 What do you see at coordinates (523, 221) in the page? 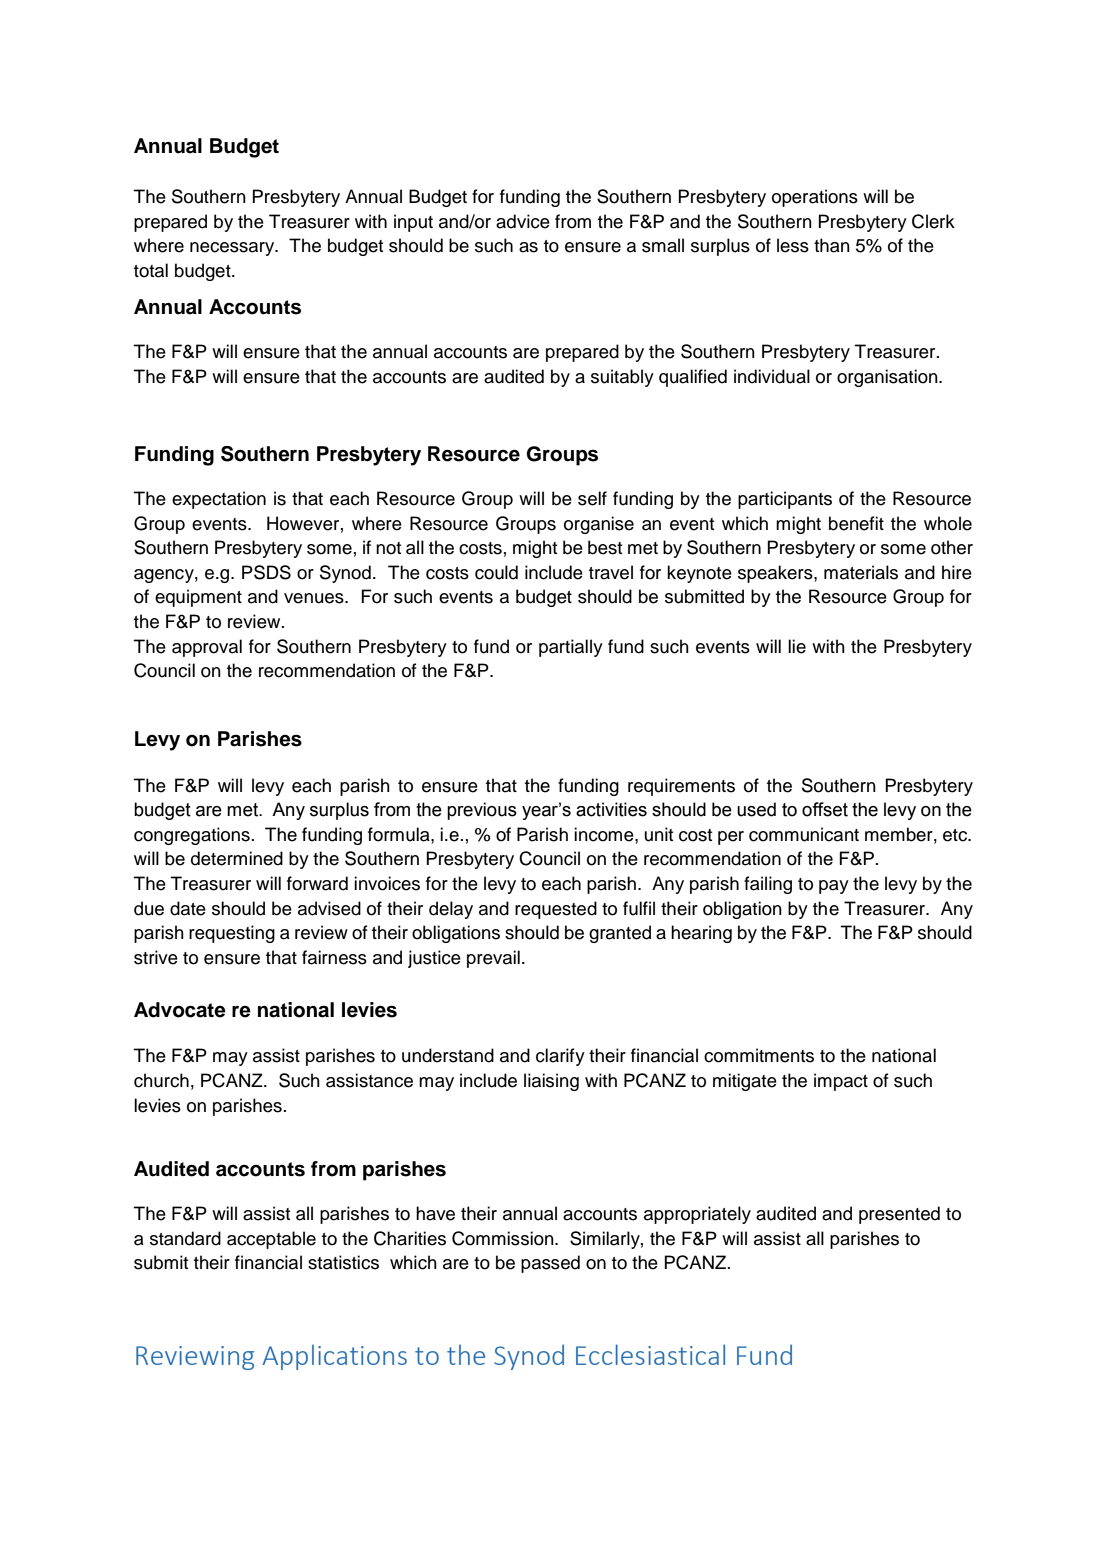
I see `advice` at bounding box center [523, 221].
